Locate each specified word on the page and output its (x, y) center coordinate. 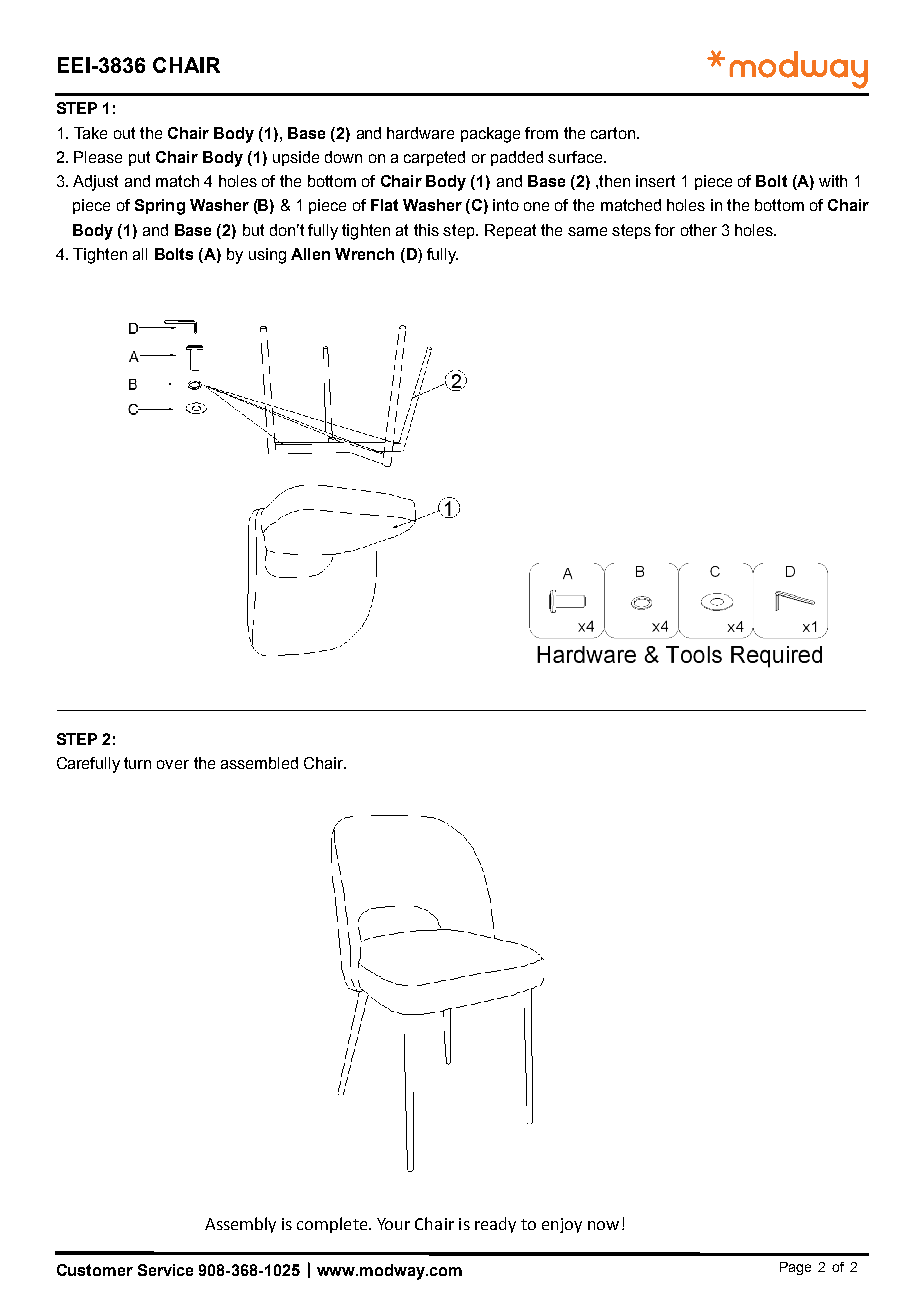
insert (655, 181)
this (426, 230)
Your (393, 1224)
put (139, 158)
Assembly (240, 1225)
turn (137, 763)
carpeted (434, 158)
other (699, 230)
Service (165, 1270)
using (267, 256)
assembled (259, 763)
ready (495, 1225)
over (173, 764)
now (603, 1225)
